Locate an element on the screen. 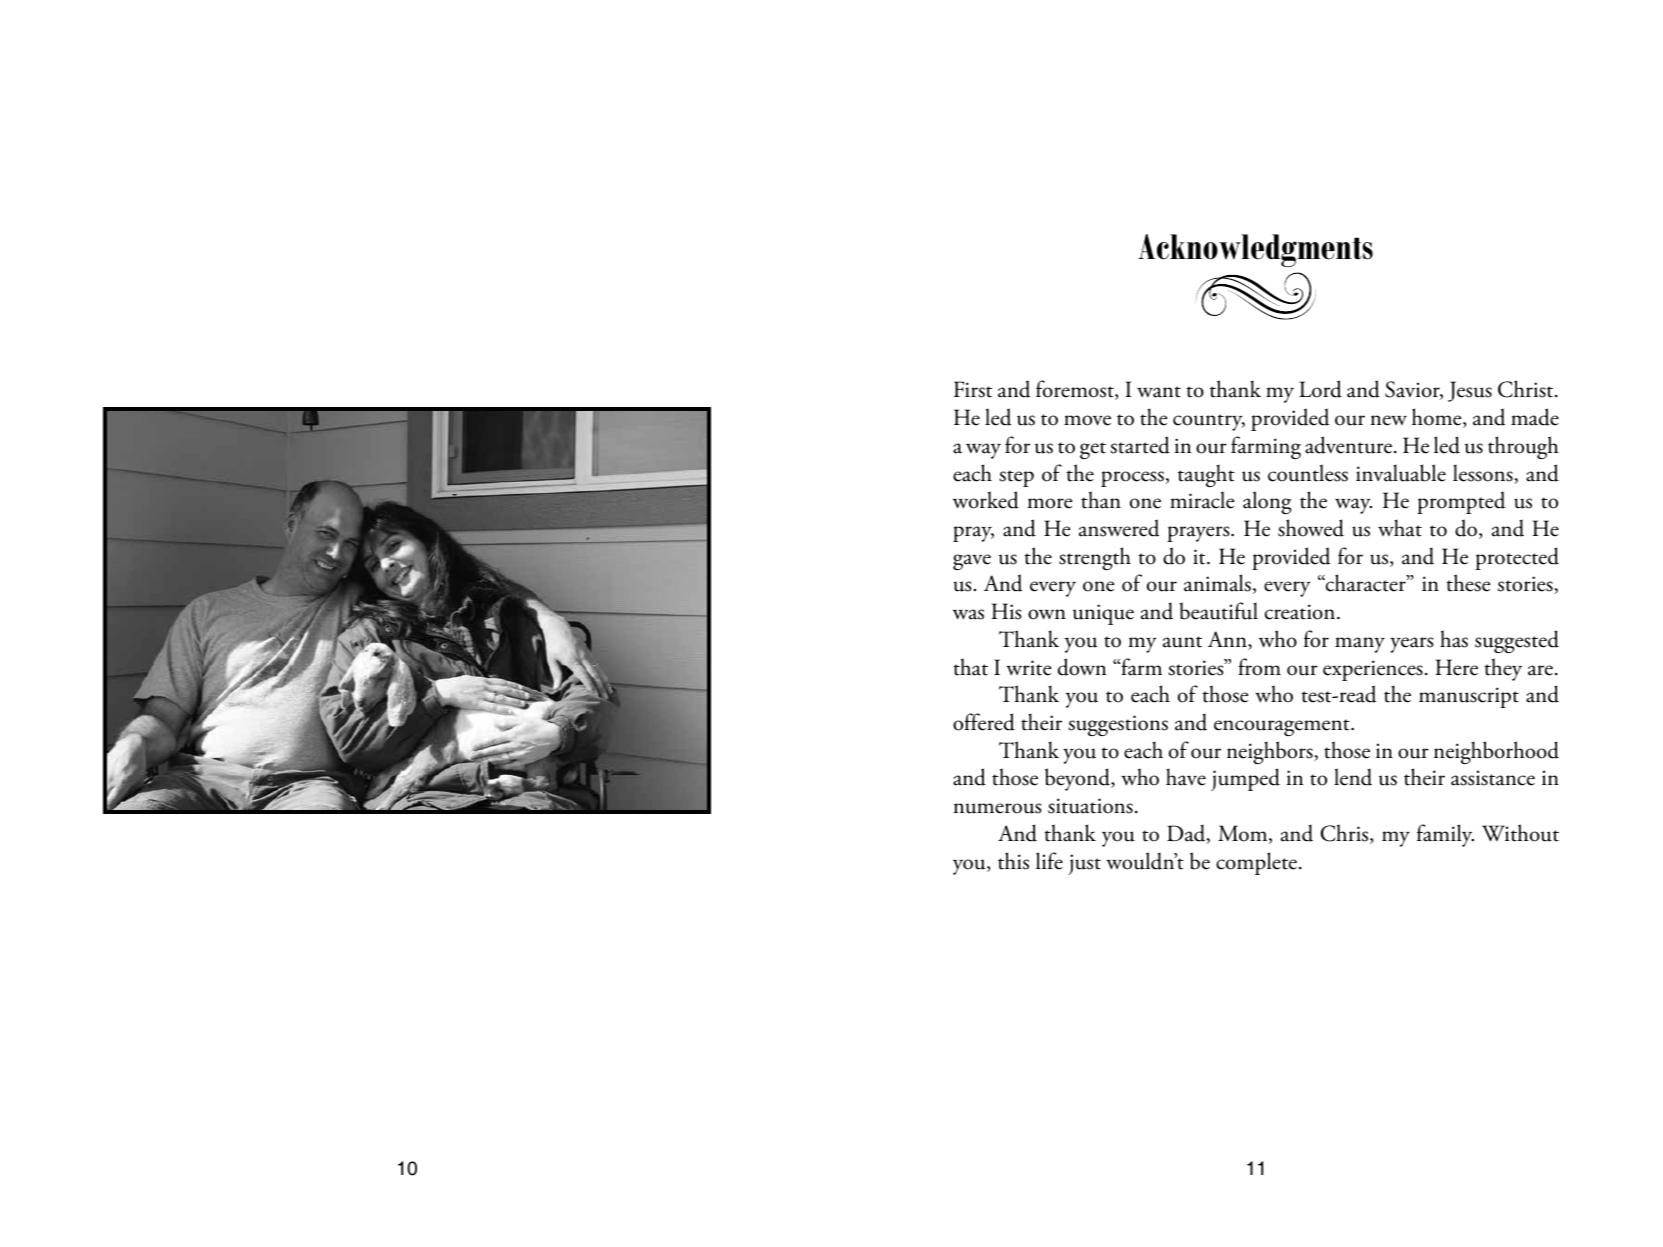  Lord is located at coordinates (1320, 389).
